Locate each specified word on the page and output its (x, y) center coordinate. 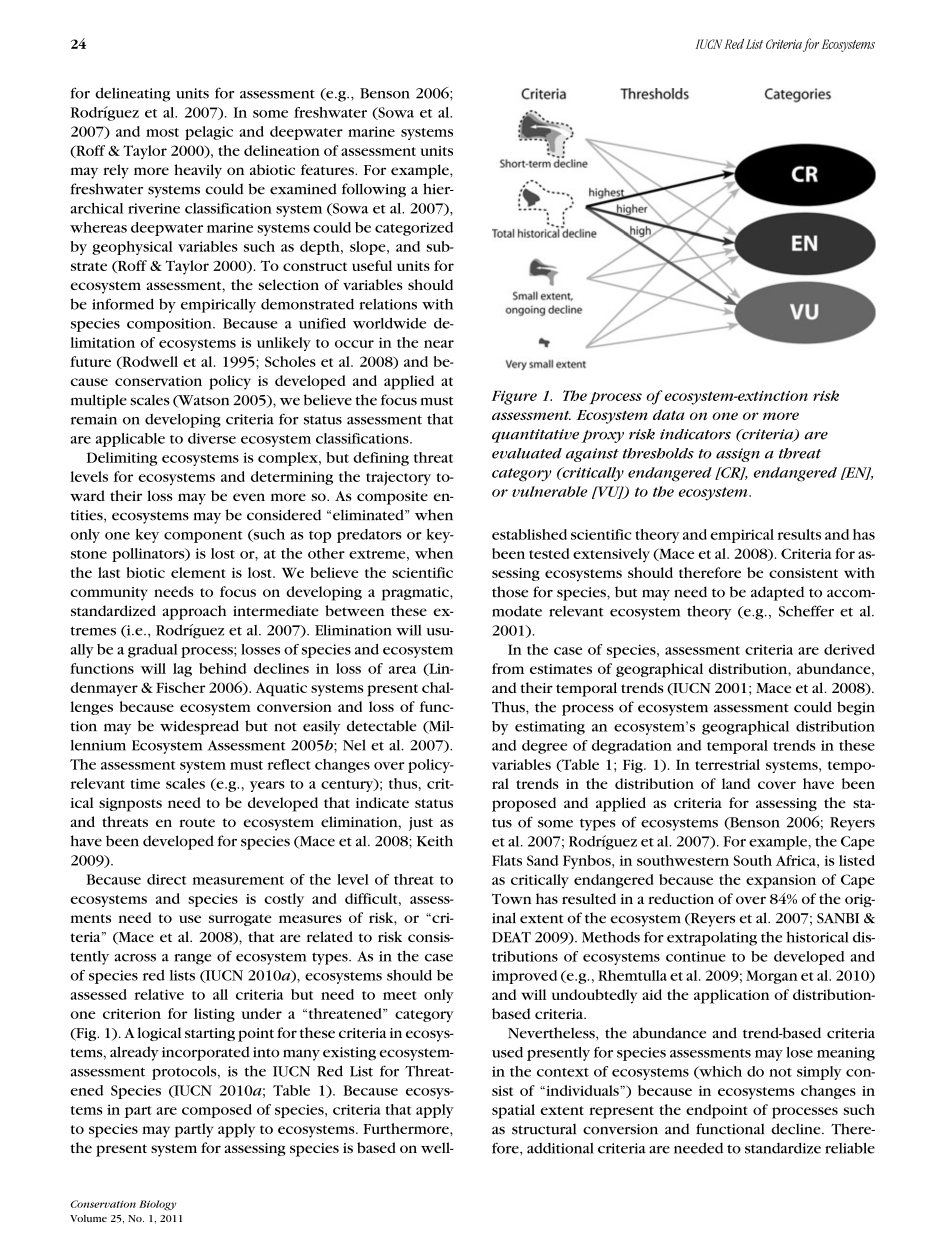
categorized (414, 229)
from (508, 668)
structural (544, 1129)
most (162, 132)
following (374, 190)
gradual (153, 651)
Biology (158, 1205)
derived (849, 649)
